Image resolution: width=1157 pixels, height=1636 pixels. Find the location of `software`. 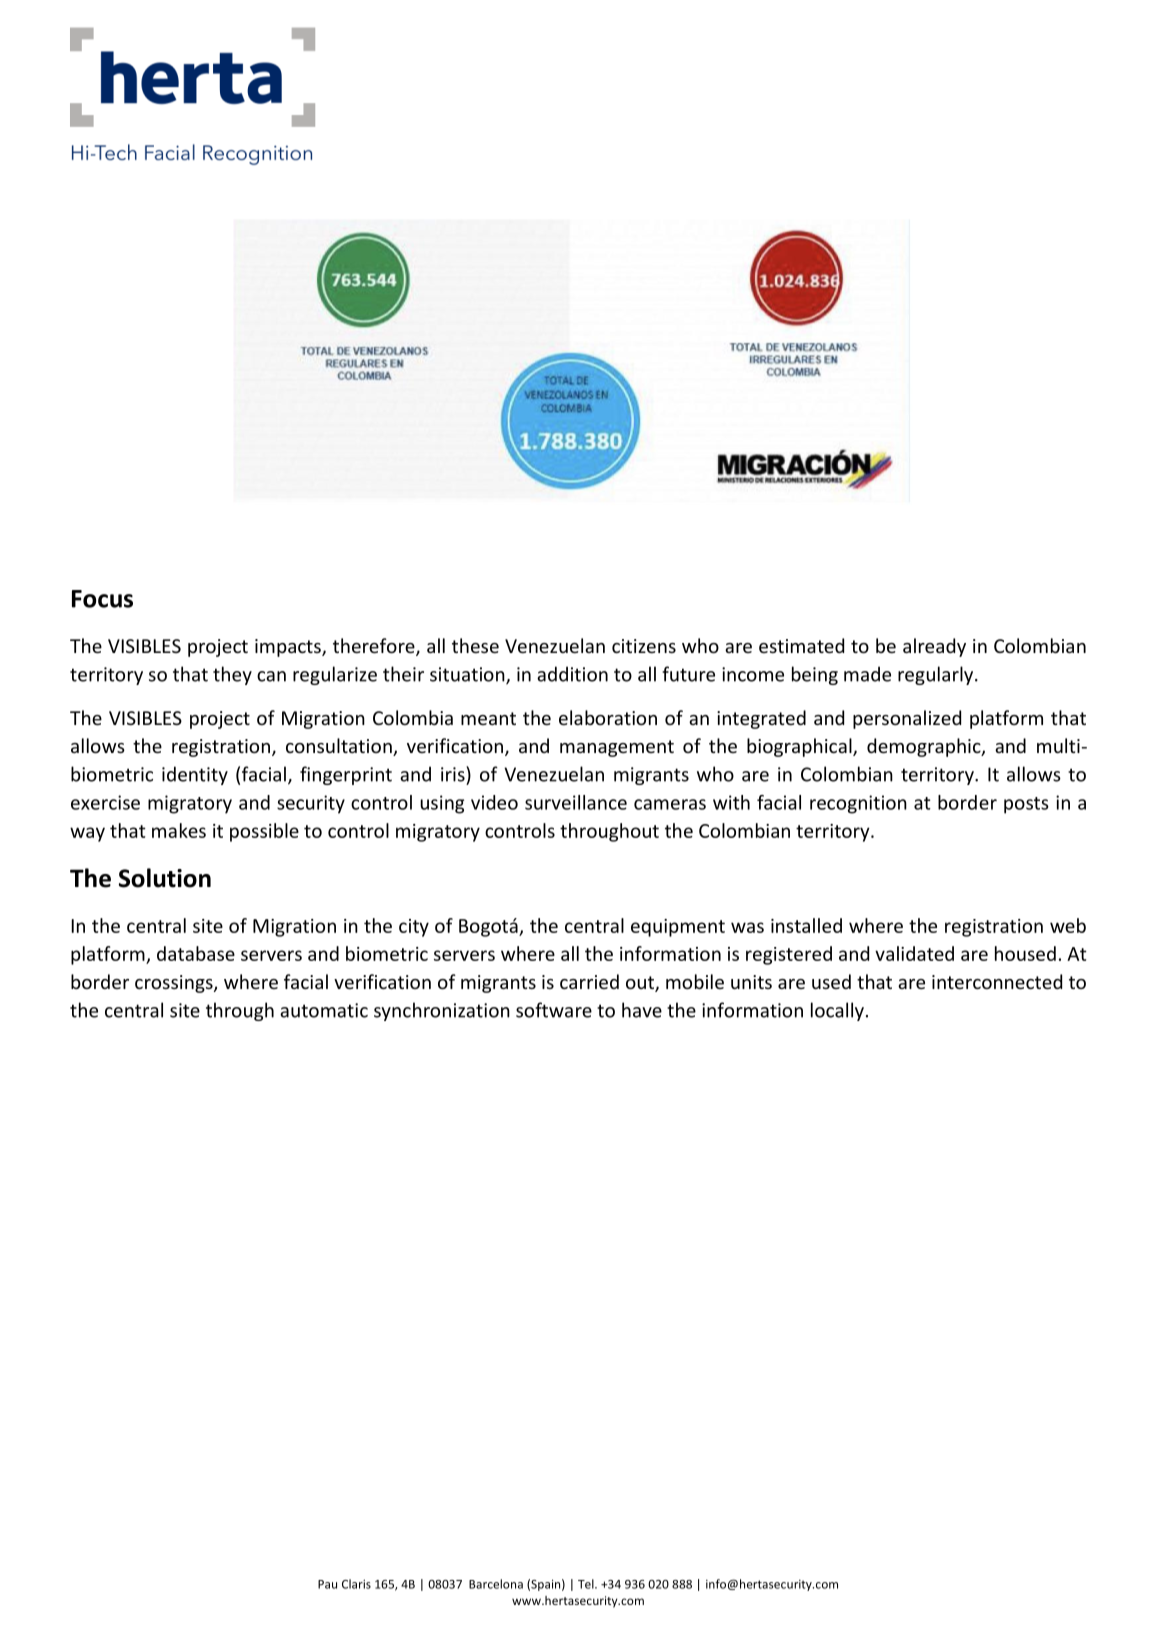

software is located at coordinates (554, 1010).
